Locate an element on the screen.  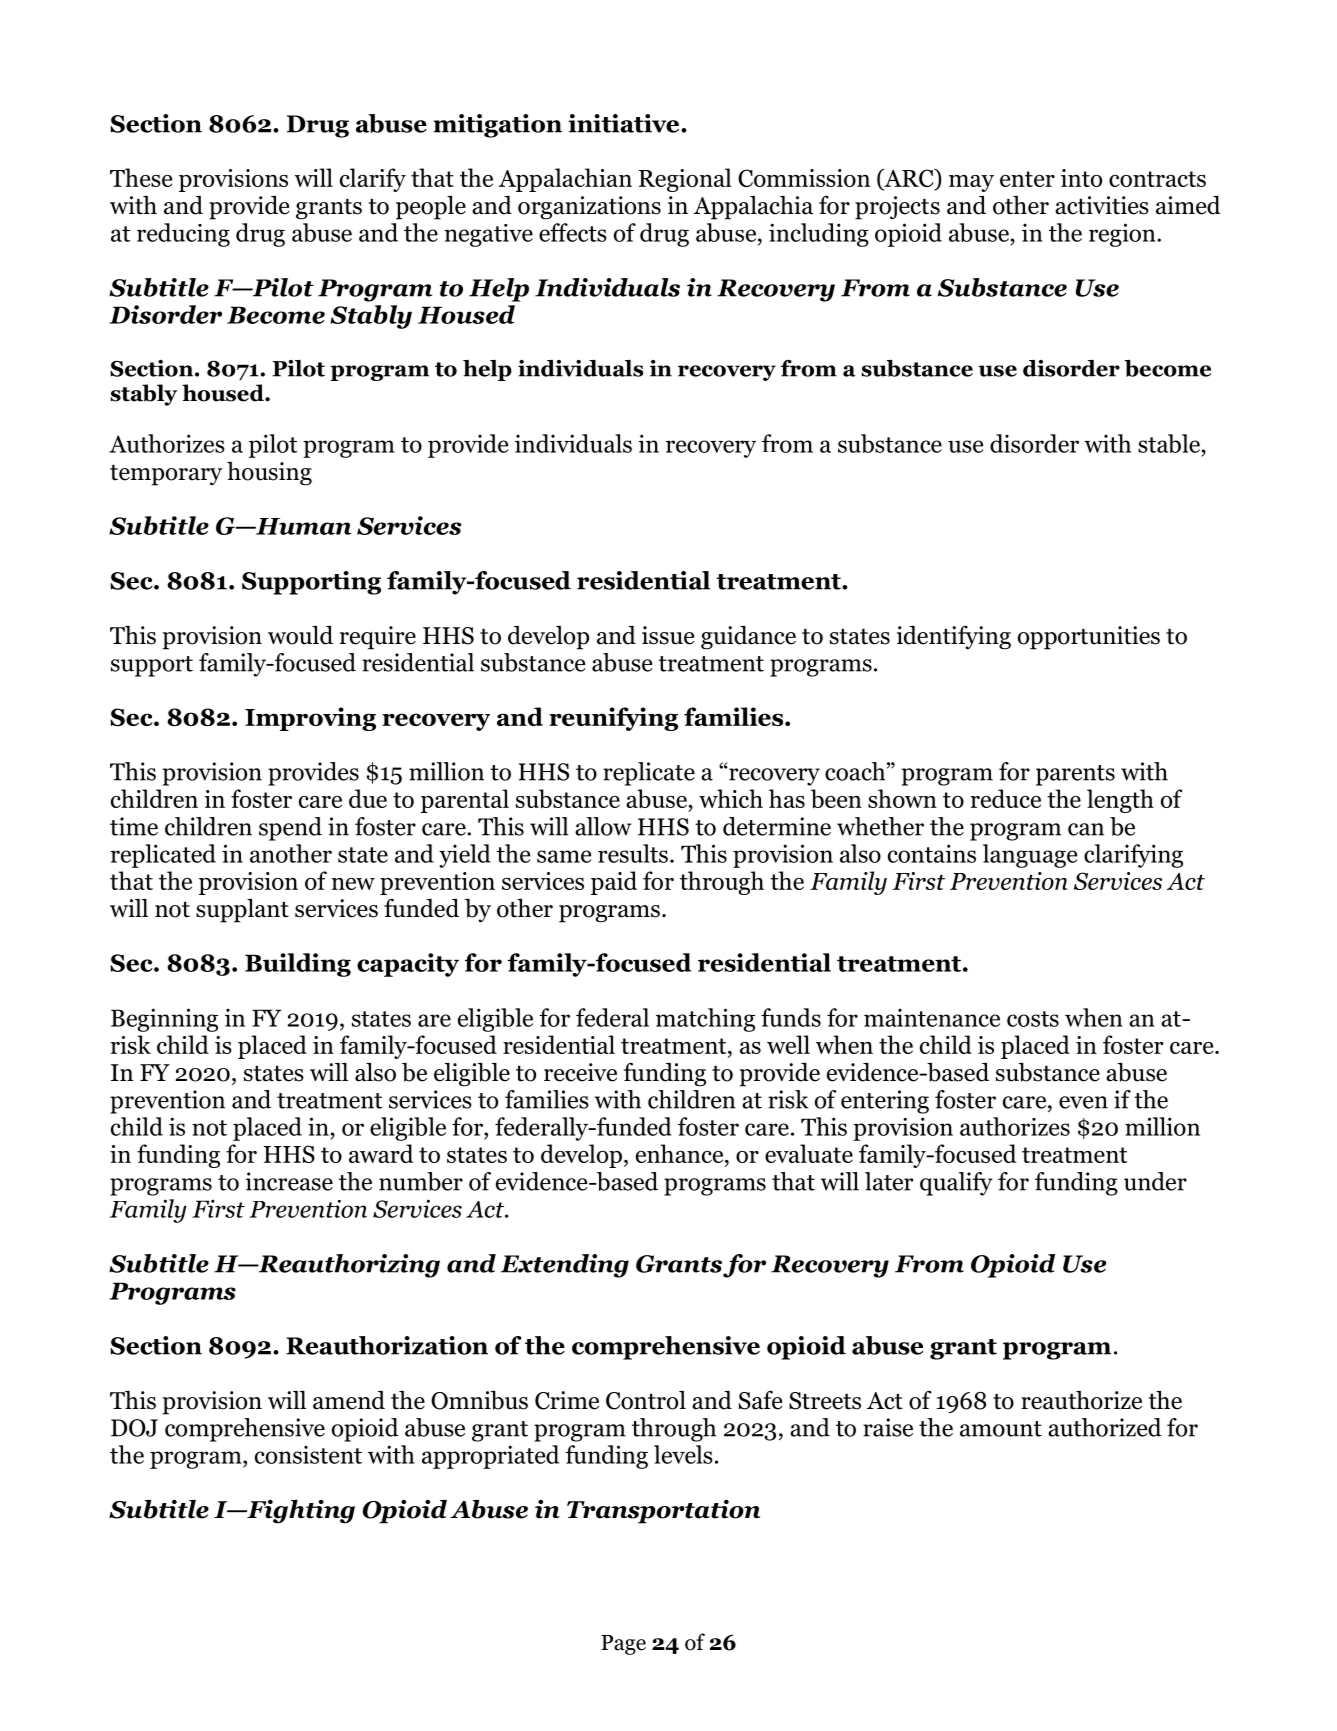
issue is located at coordinates (668, 635).
